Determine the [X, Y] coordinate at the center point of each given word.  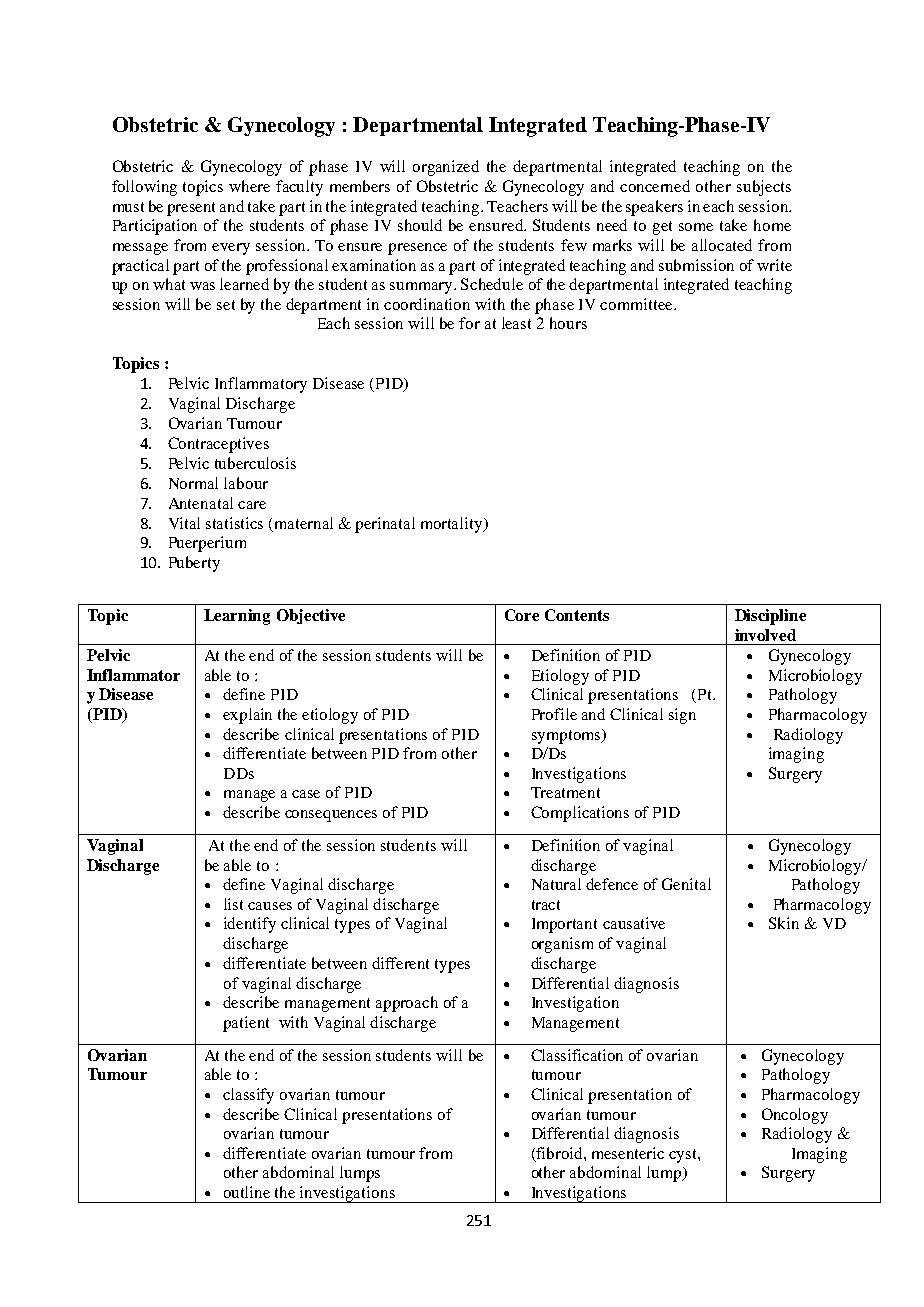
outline [247, 1192]
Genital [686, 884]
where [249, 186]
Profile [554, 714]
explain [247, 716]
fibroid [559, 1154]
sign [682, 716]
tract [546, 905]
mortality [453, 525]
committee [637, 304]
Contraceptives [218, 445]
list [233, 904]
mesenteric [628, 1153]
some [696, 227]
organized [446, 168]
